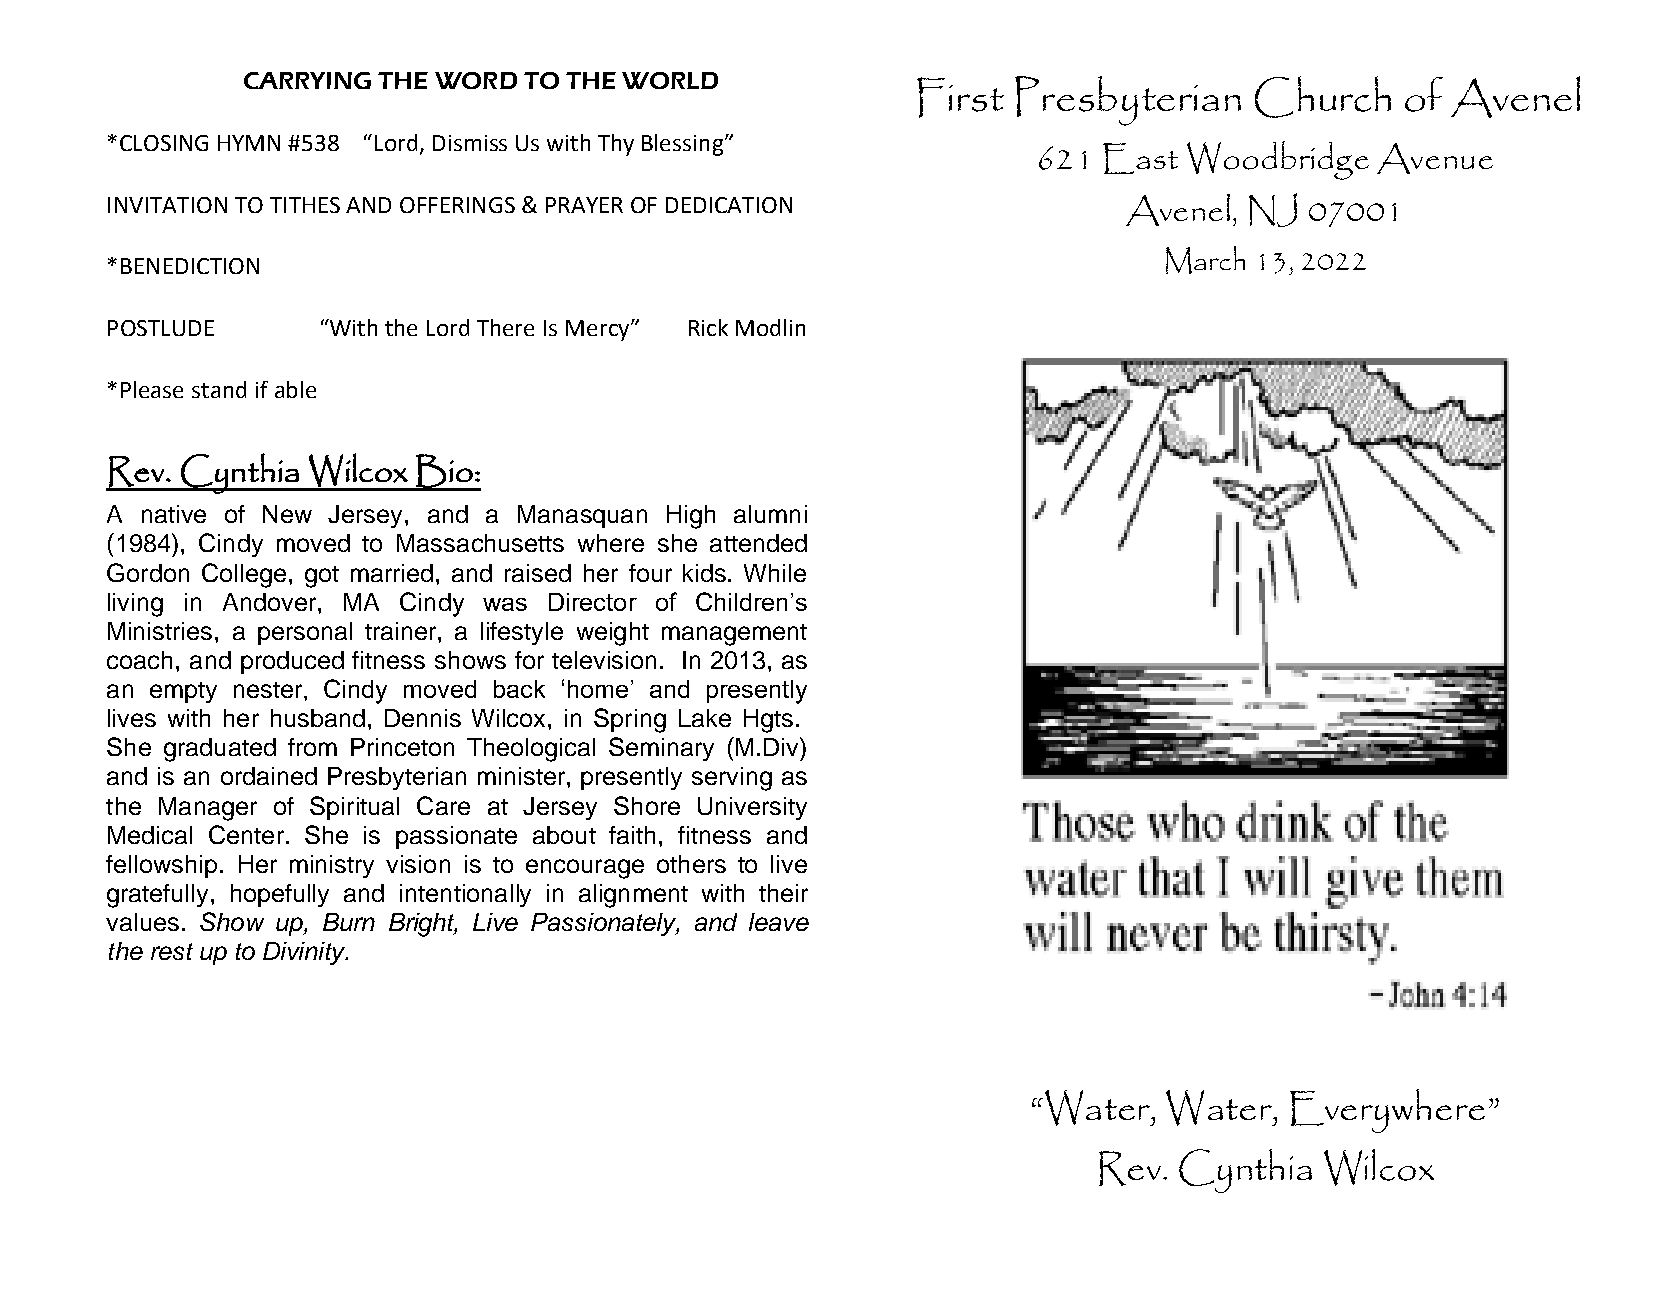 The height and width of the screenshot is (1292, 1673). Describe the element at coordinates (287, 514) in the screenshot. I see `New` at that location.
